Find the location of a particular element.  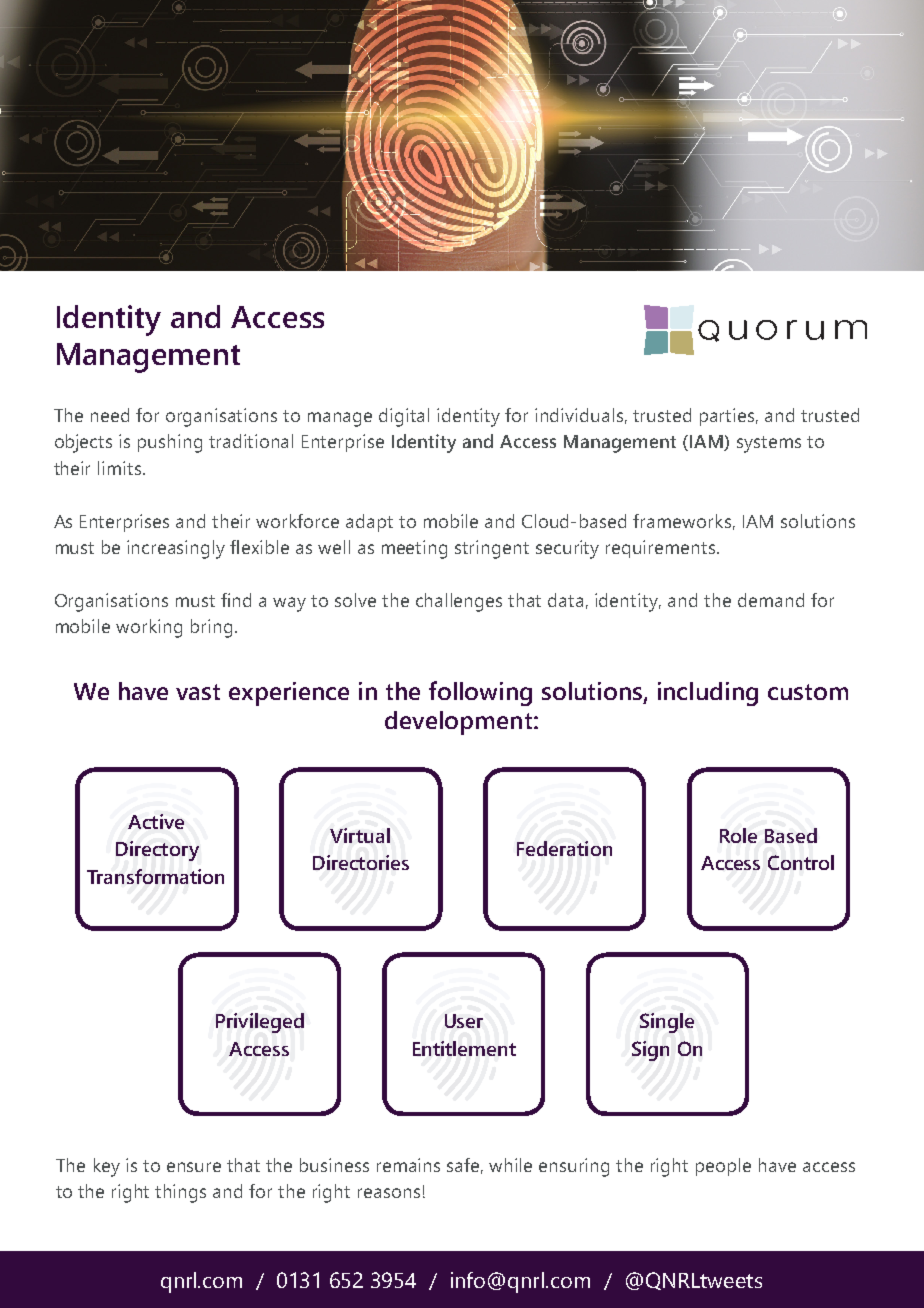

ensure is located at coordinates (194, 1167).
